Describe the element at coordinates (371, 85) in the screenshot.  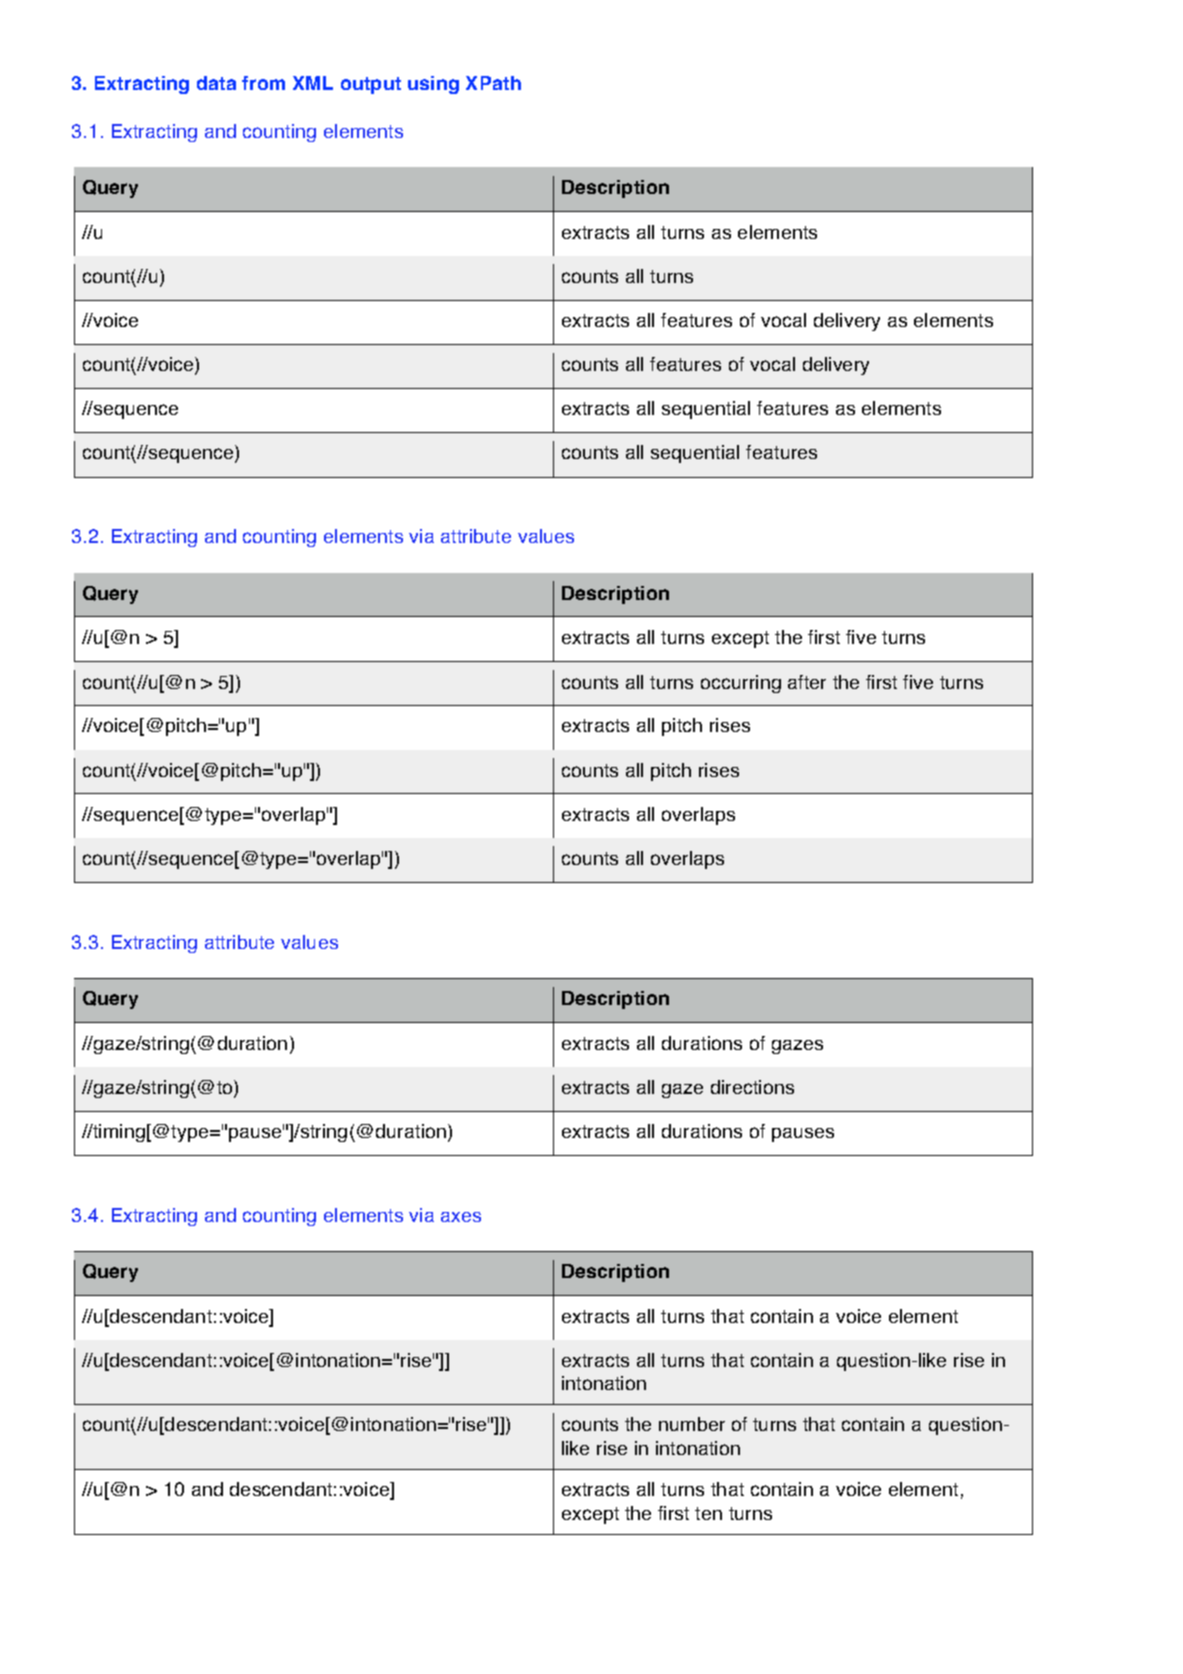
I see `output` at that location.
